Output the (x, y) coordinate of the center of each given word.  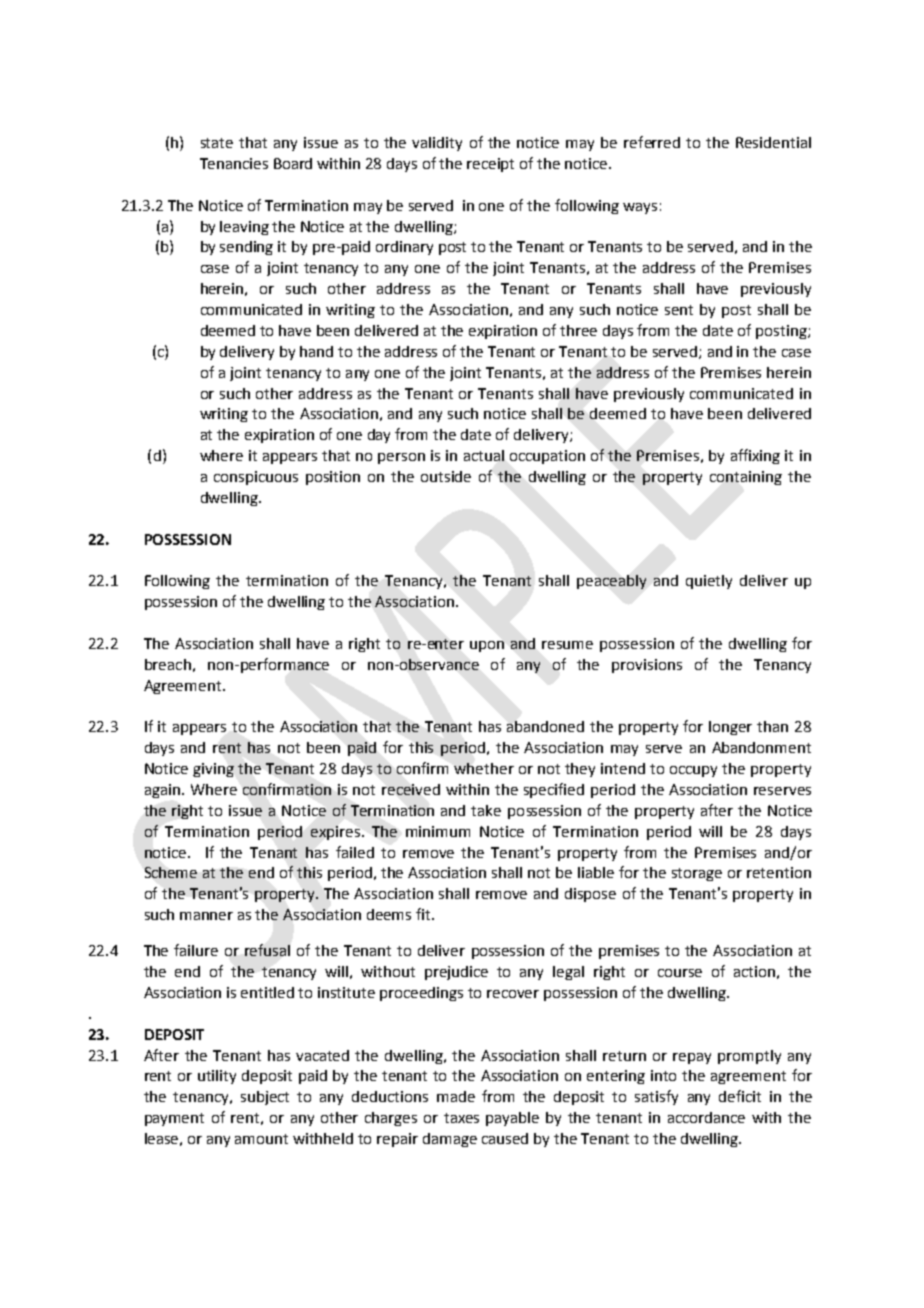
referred (652, 142)
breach (168, 664)
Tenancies (234, 163)
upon (487, 646)
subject (265, 1098)
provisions (647, 666)
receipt (490, 165)
